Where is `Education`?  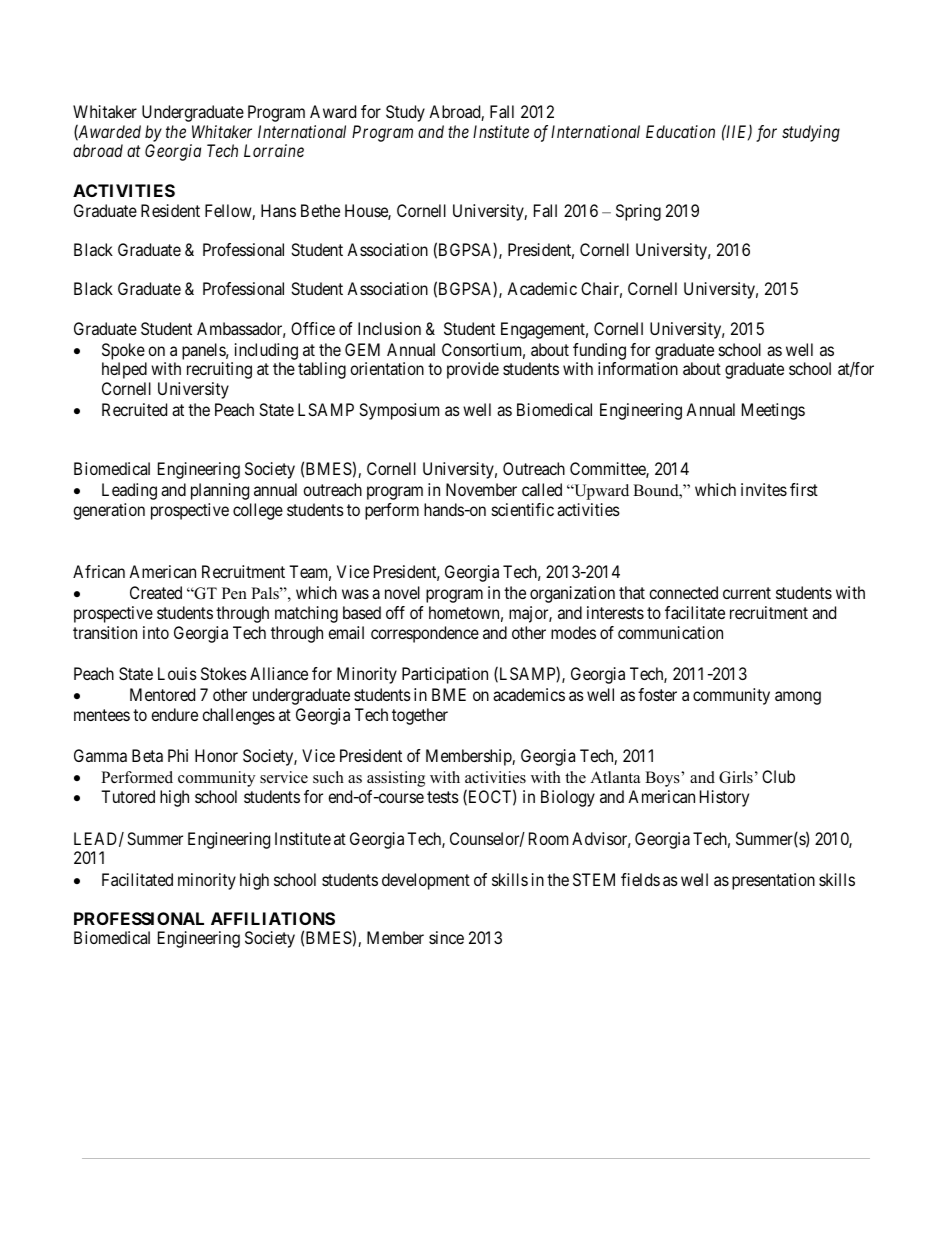
Education is located at coordinates (680, 131).
